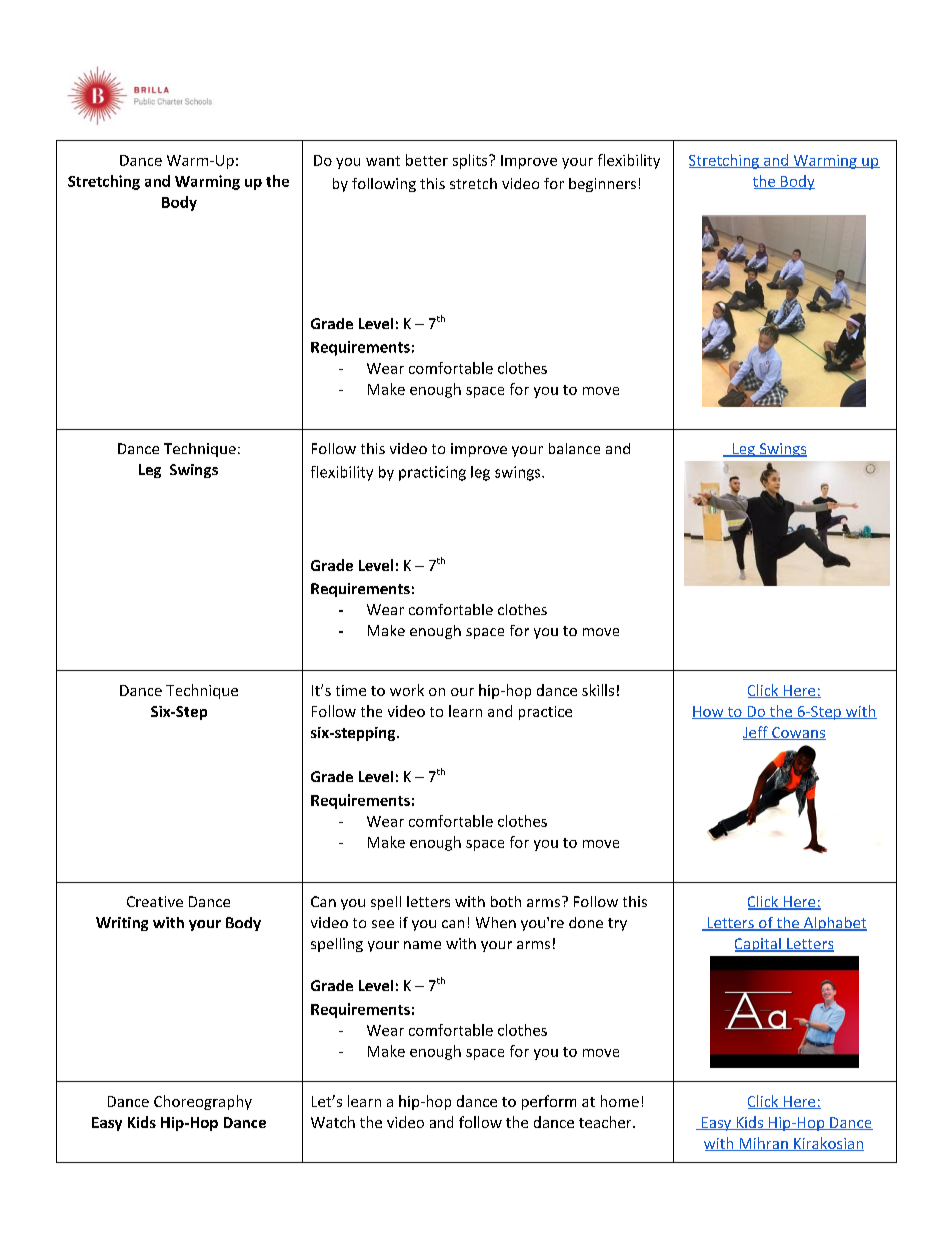  Describe the element at coordinates (203, 1102) in the image. I see `Choreography` at that location.
